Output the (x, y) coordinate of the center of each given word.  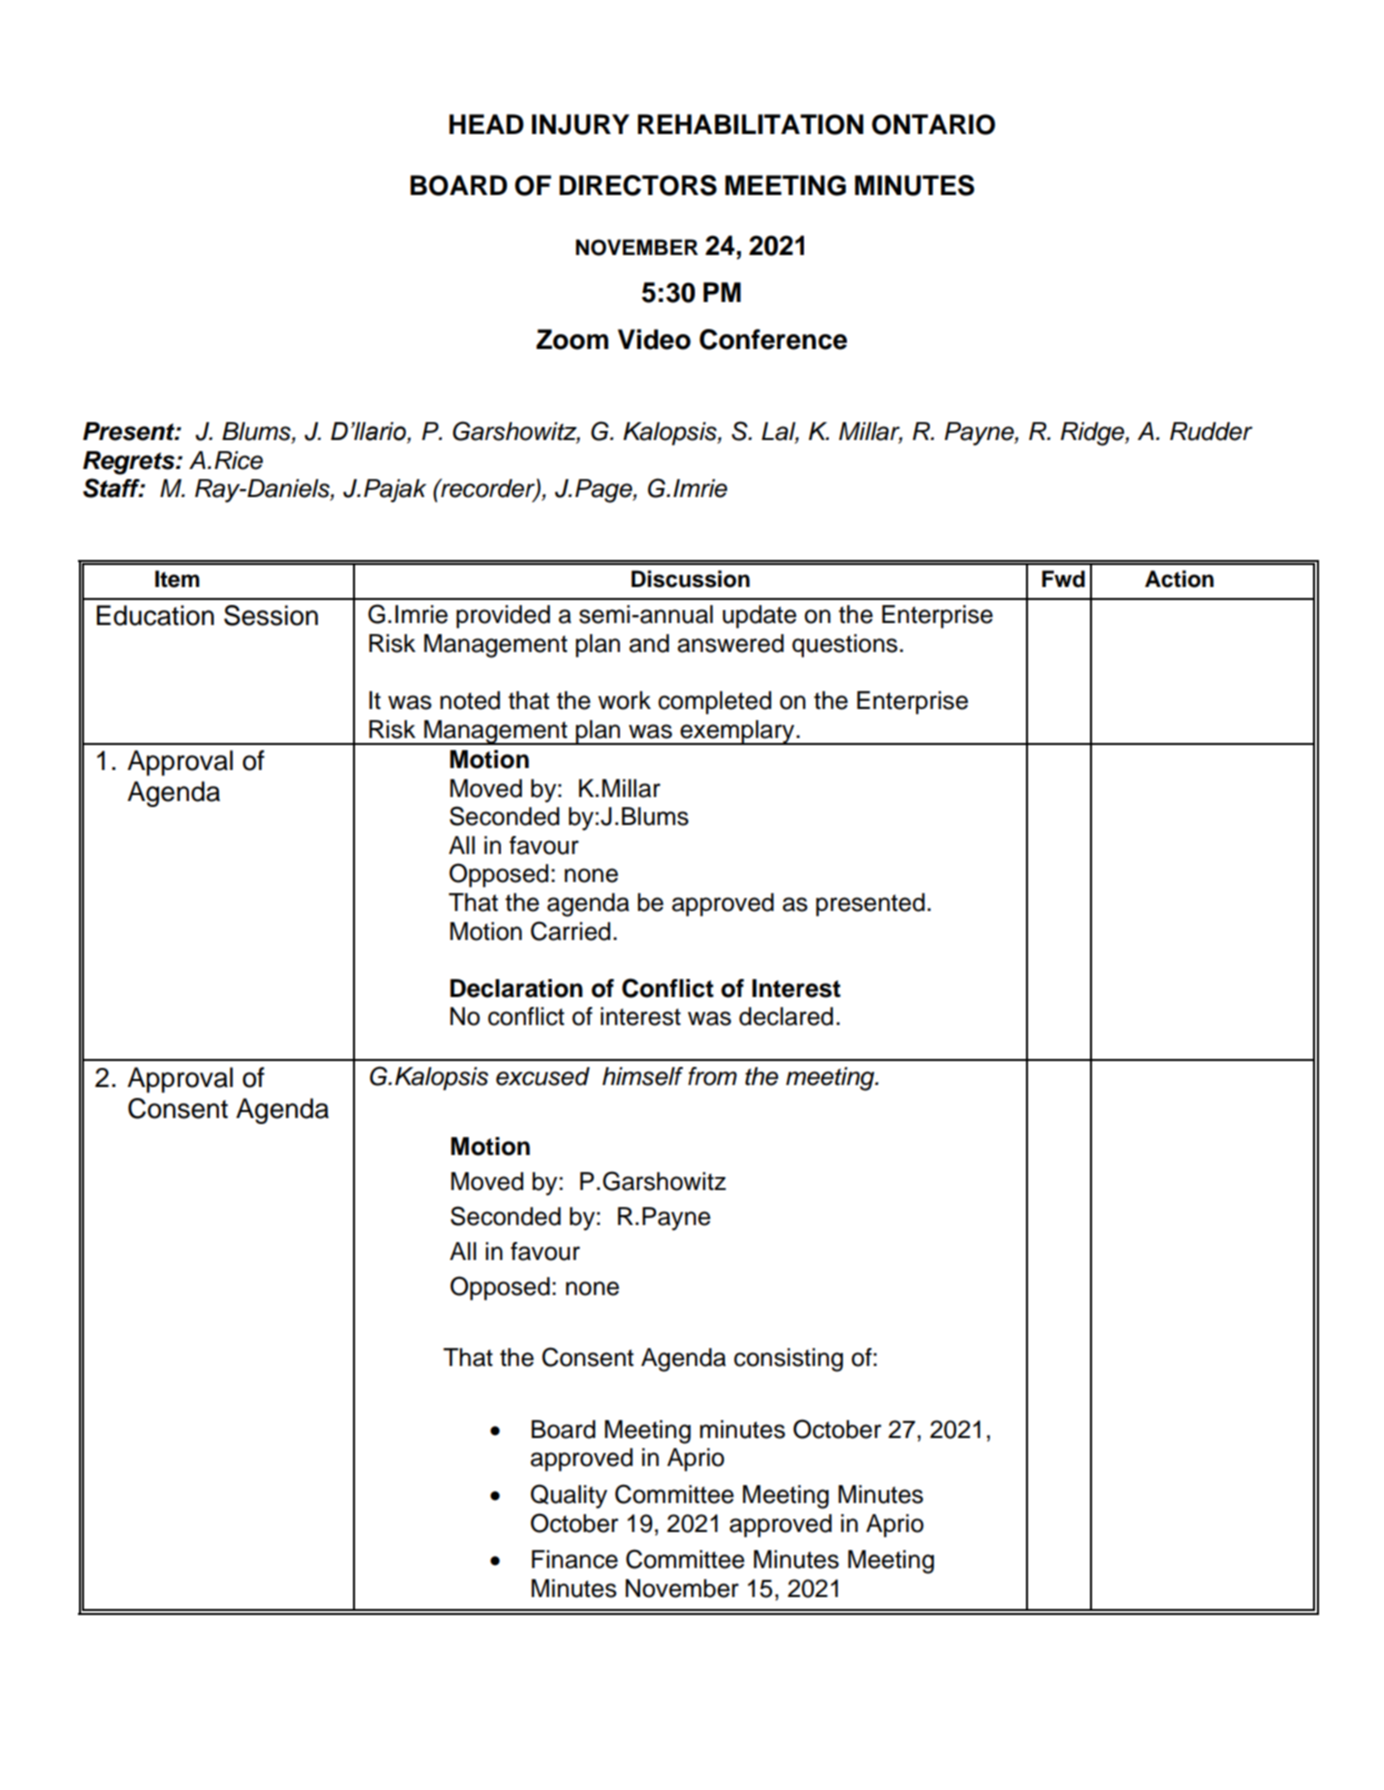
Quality (569, 1496)
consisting (788, 1360)
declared (786, 1016)
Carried (570, 931)
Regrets (130, 463)
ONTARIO (933, 124)
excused (543, 1076)
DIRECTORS (638, 185)
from (712, 1076)
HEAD (486, 124)
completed (714, 702)
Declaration (516, 988)
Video (654, 339)
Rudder (1211, 431)
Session (271, 615)
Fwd (1063, 579)
